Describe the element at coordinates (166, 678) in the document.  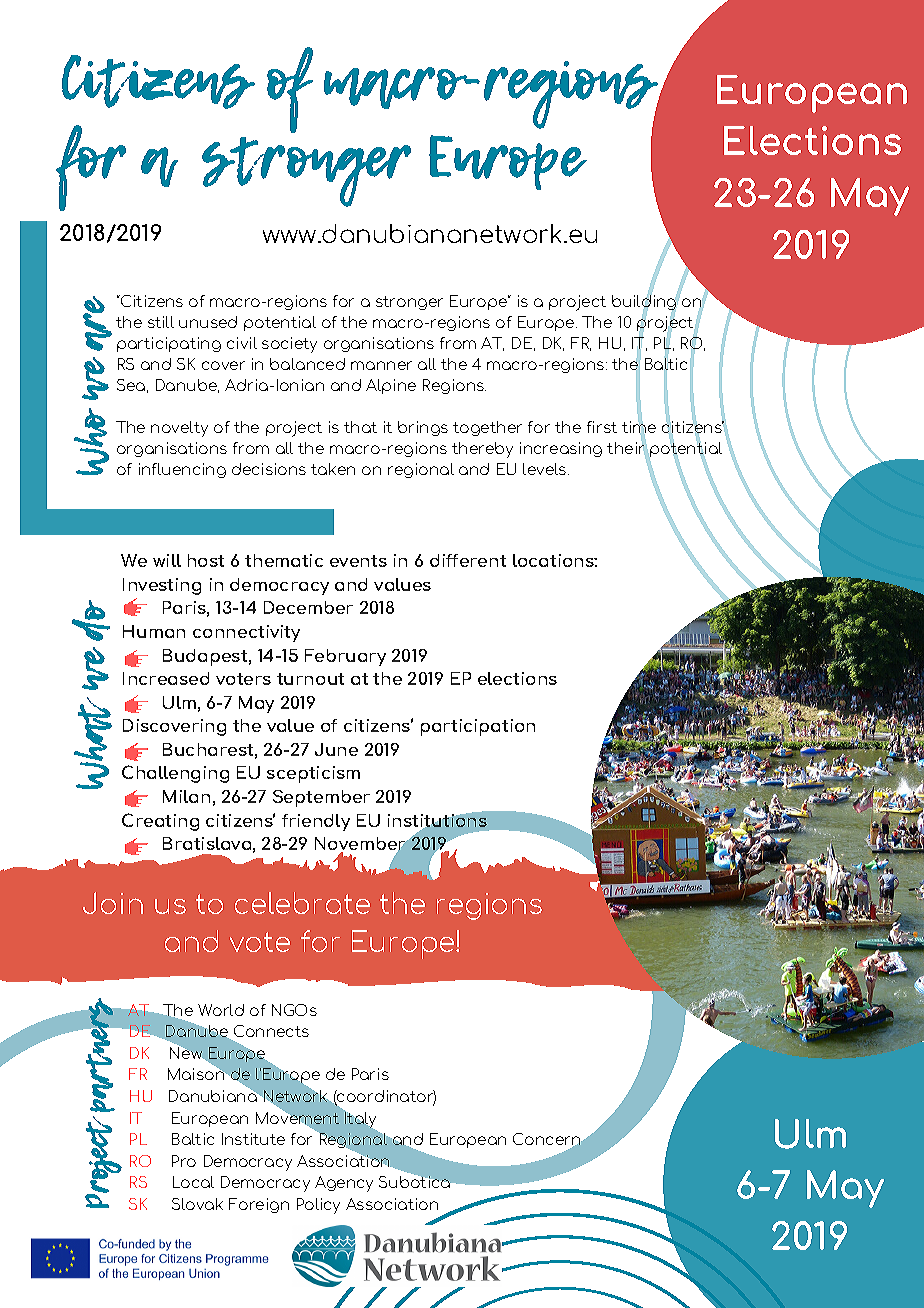
I see `Increased` at that location.
